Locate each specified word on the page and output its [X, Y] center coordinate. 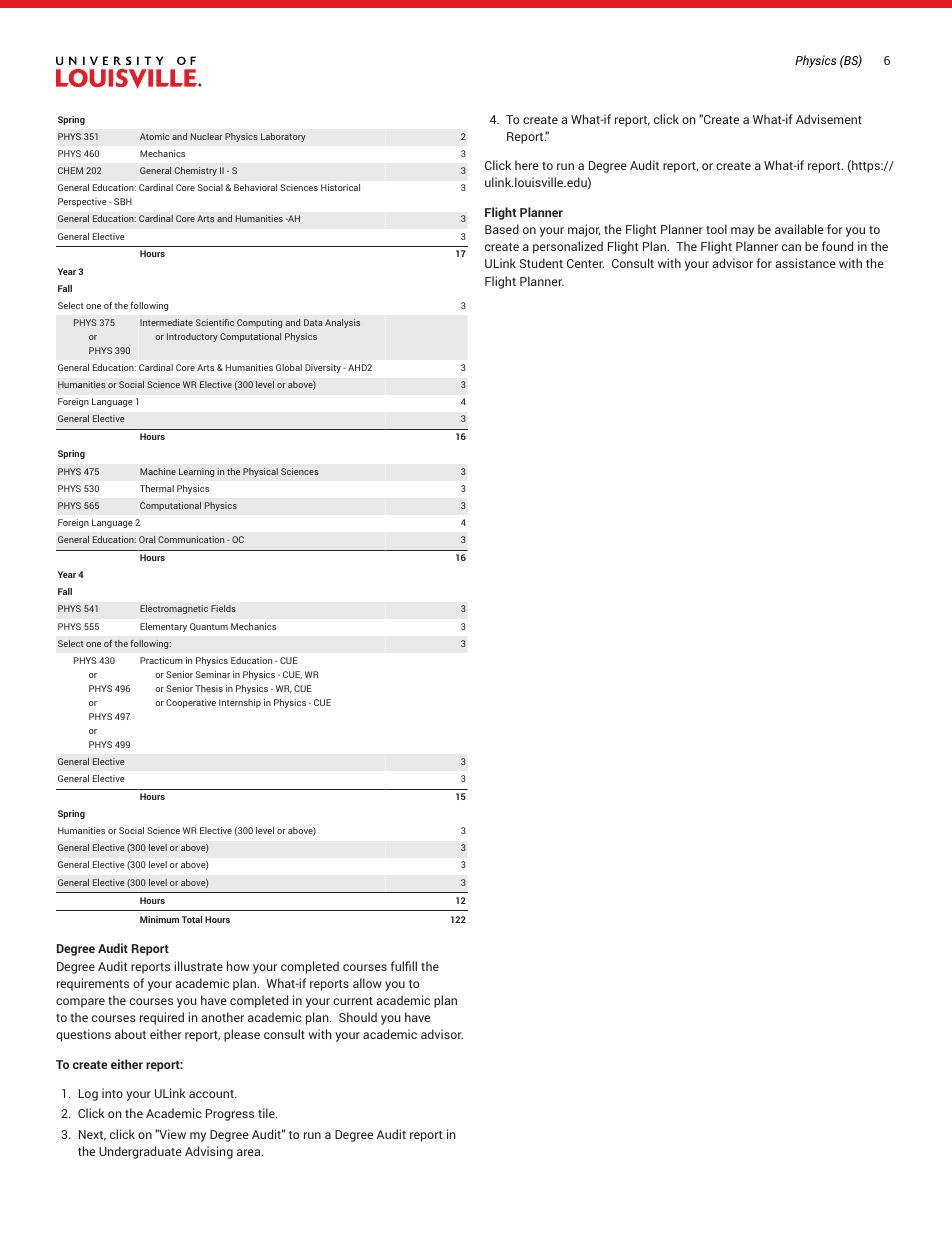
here [527, 165]
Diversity [324, 368]
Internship [240, 703]
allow [367, 983]
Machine [158, 471]
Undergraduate [140, 1152]
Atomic [154, 136]
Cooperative [191, 703]
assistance [805, 263]
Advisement [829, 119]
